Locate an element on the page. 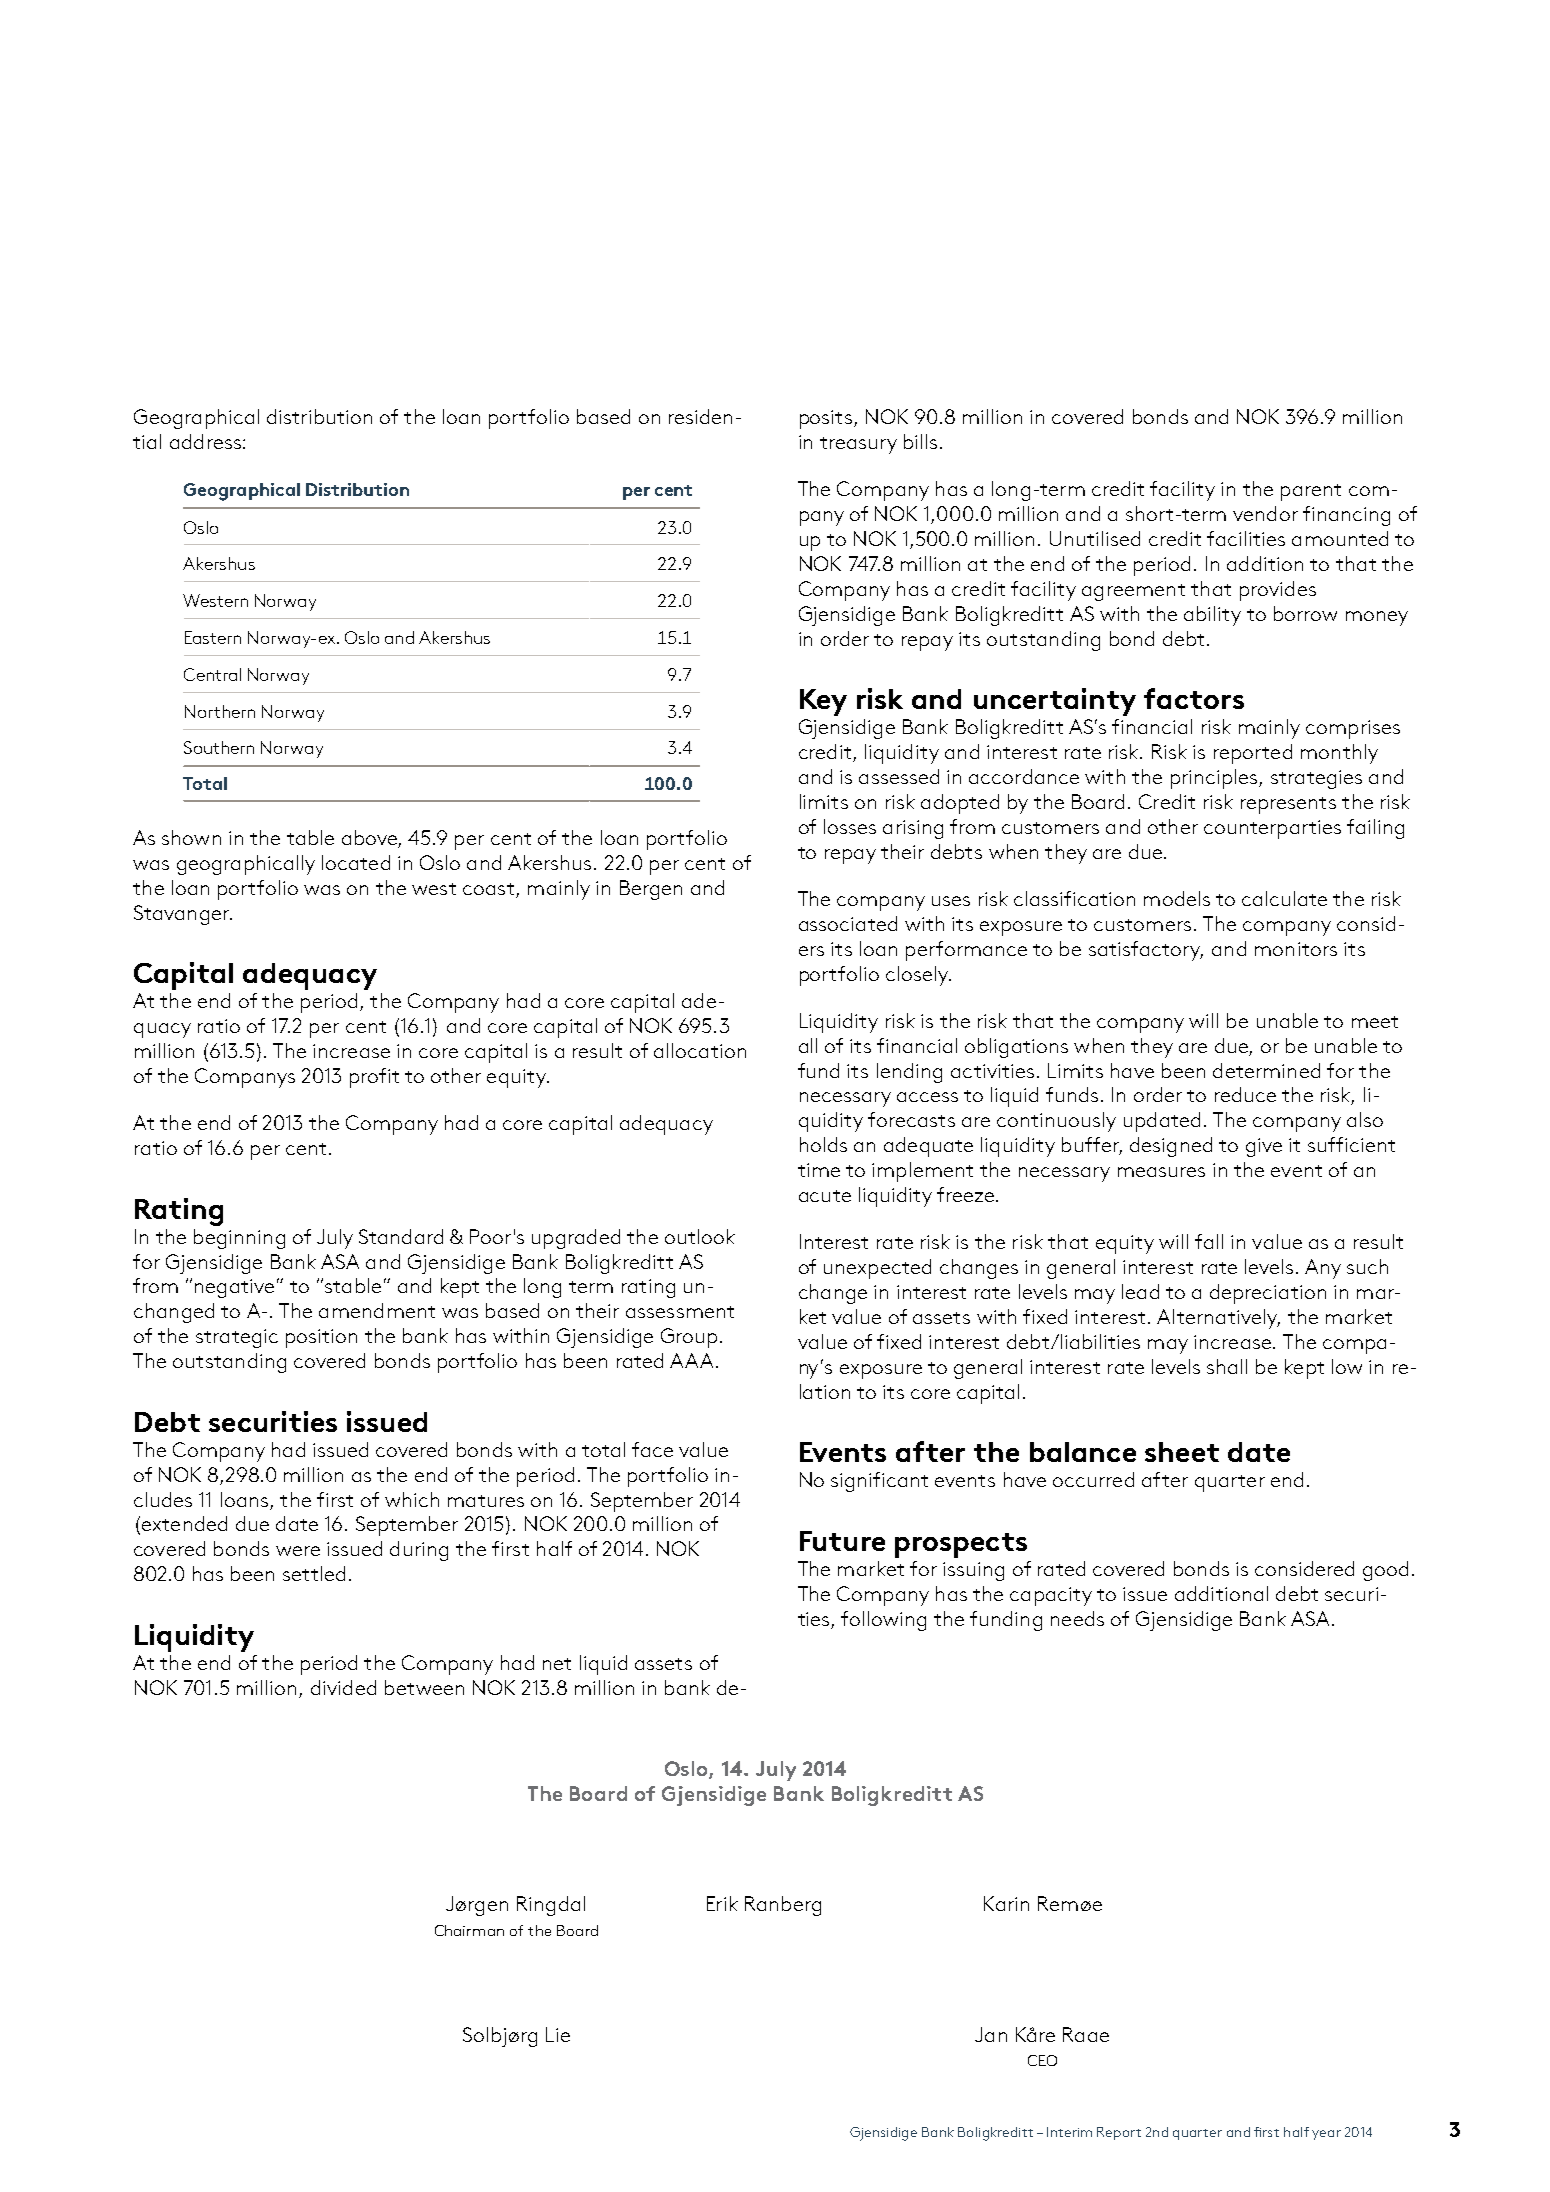 The height and width of the image is (2192, 1550). vendor is located at coordinates (1265, 513).
